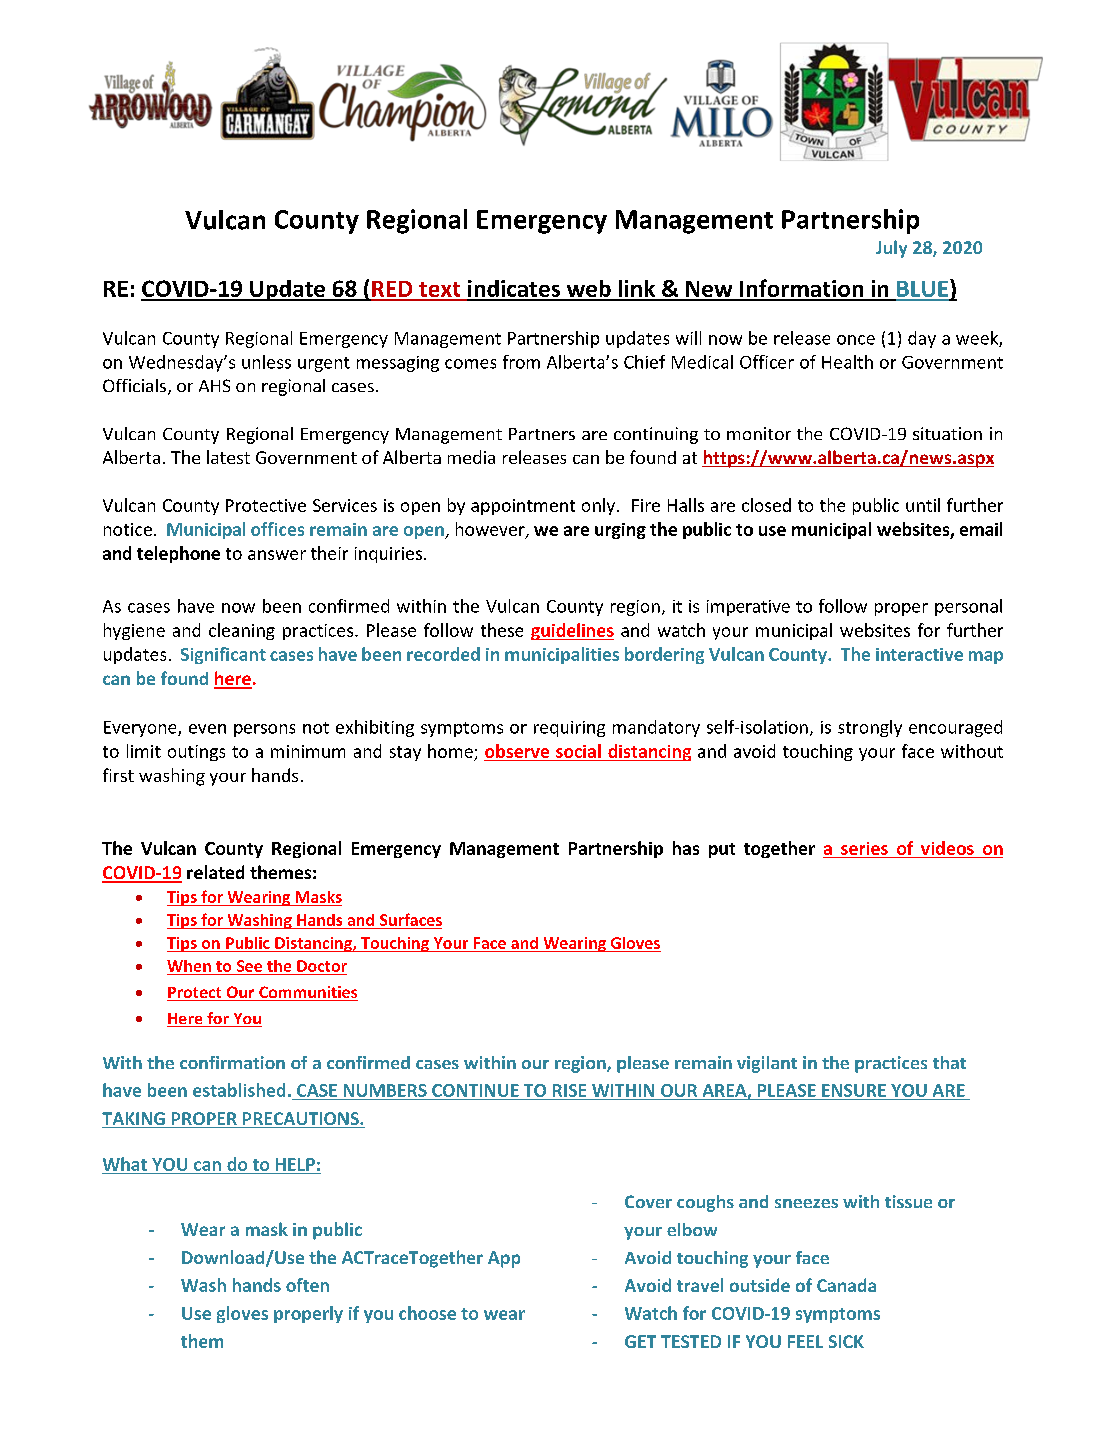 Image resolution: width=1104 pixels, height=1429 pixels. Describe the element at coordinates (266, 362) in the document. I see `unless` at that location.
